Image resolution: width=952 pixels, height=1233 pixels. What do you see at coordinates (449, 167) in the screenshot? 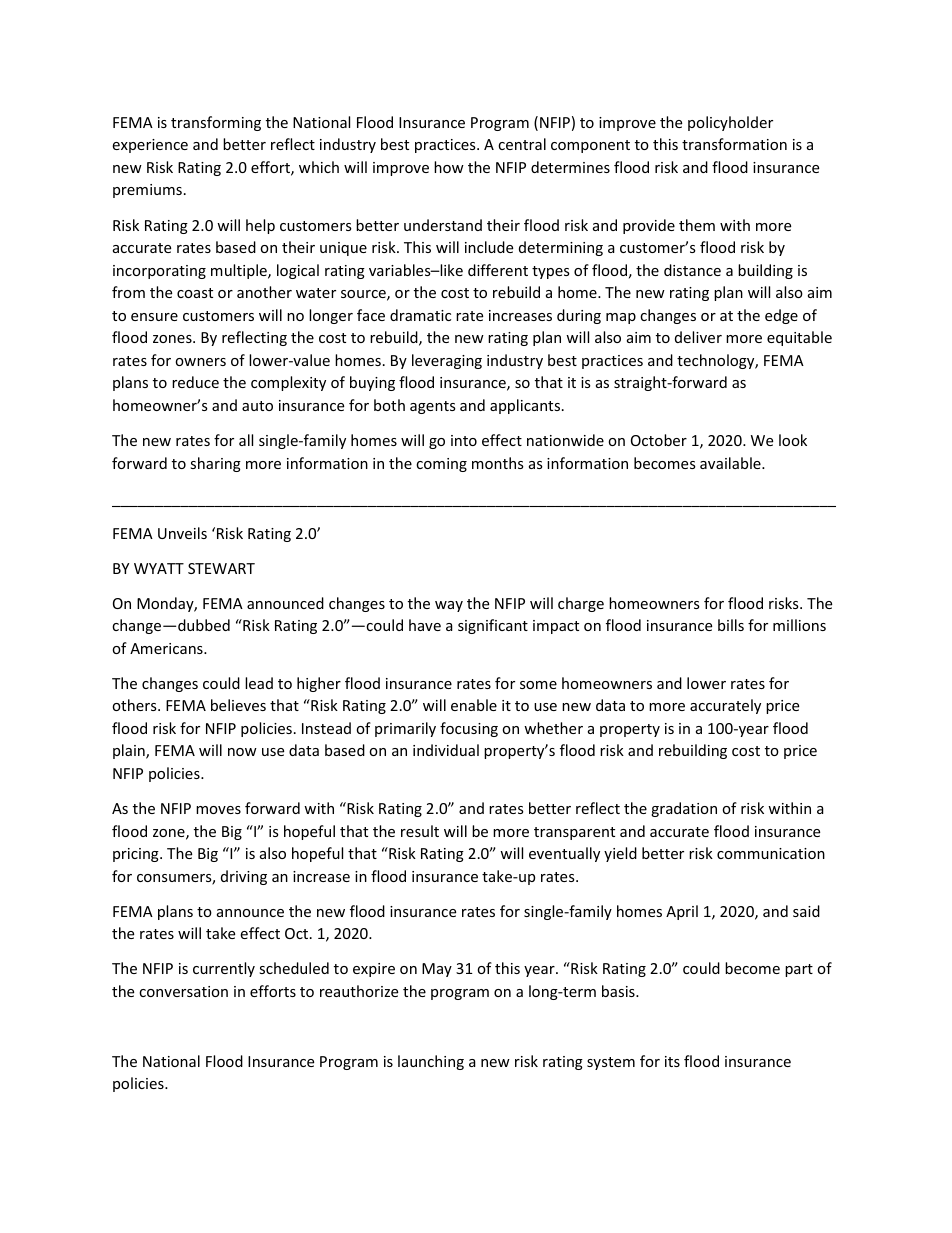
I see `how` at bounding box center [449, 167].
